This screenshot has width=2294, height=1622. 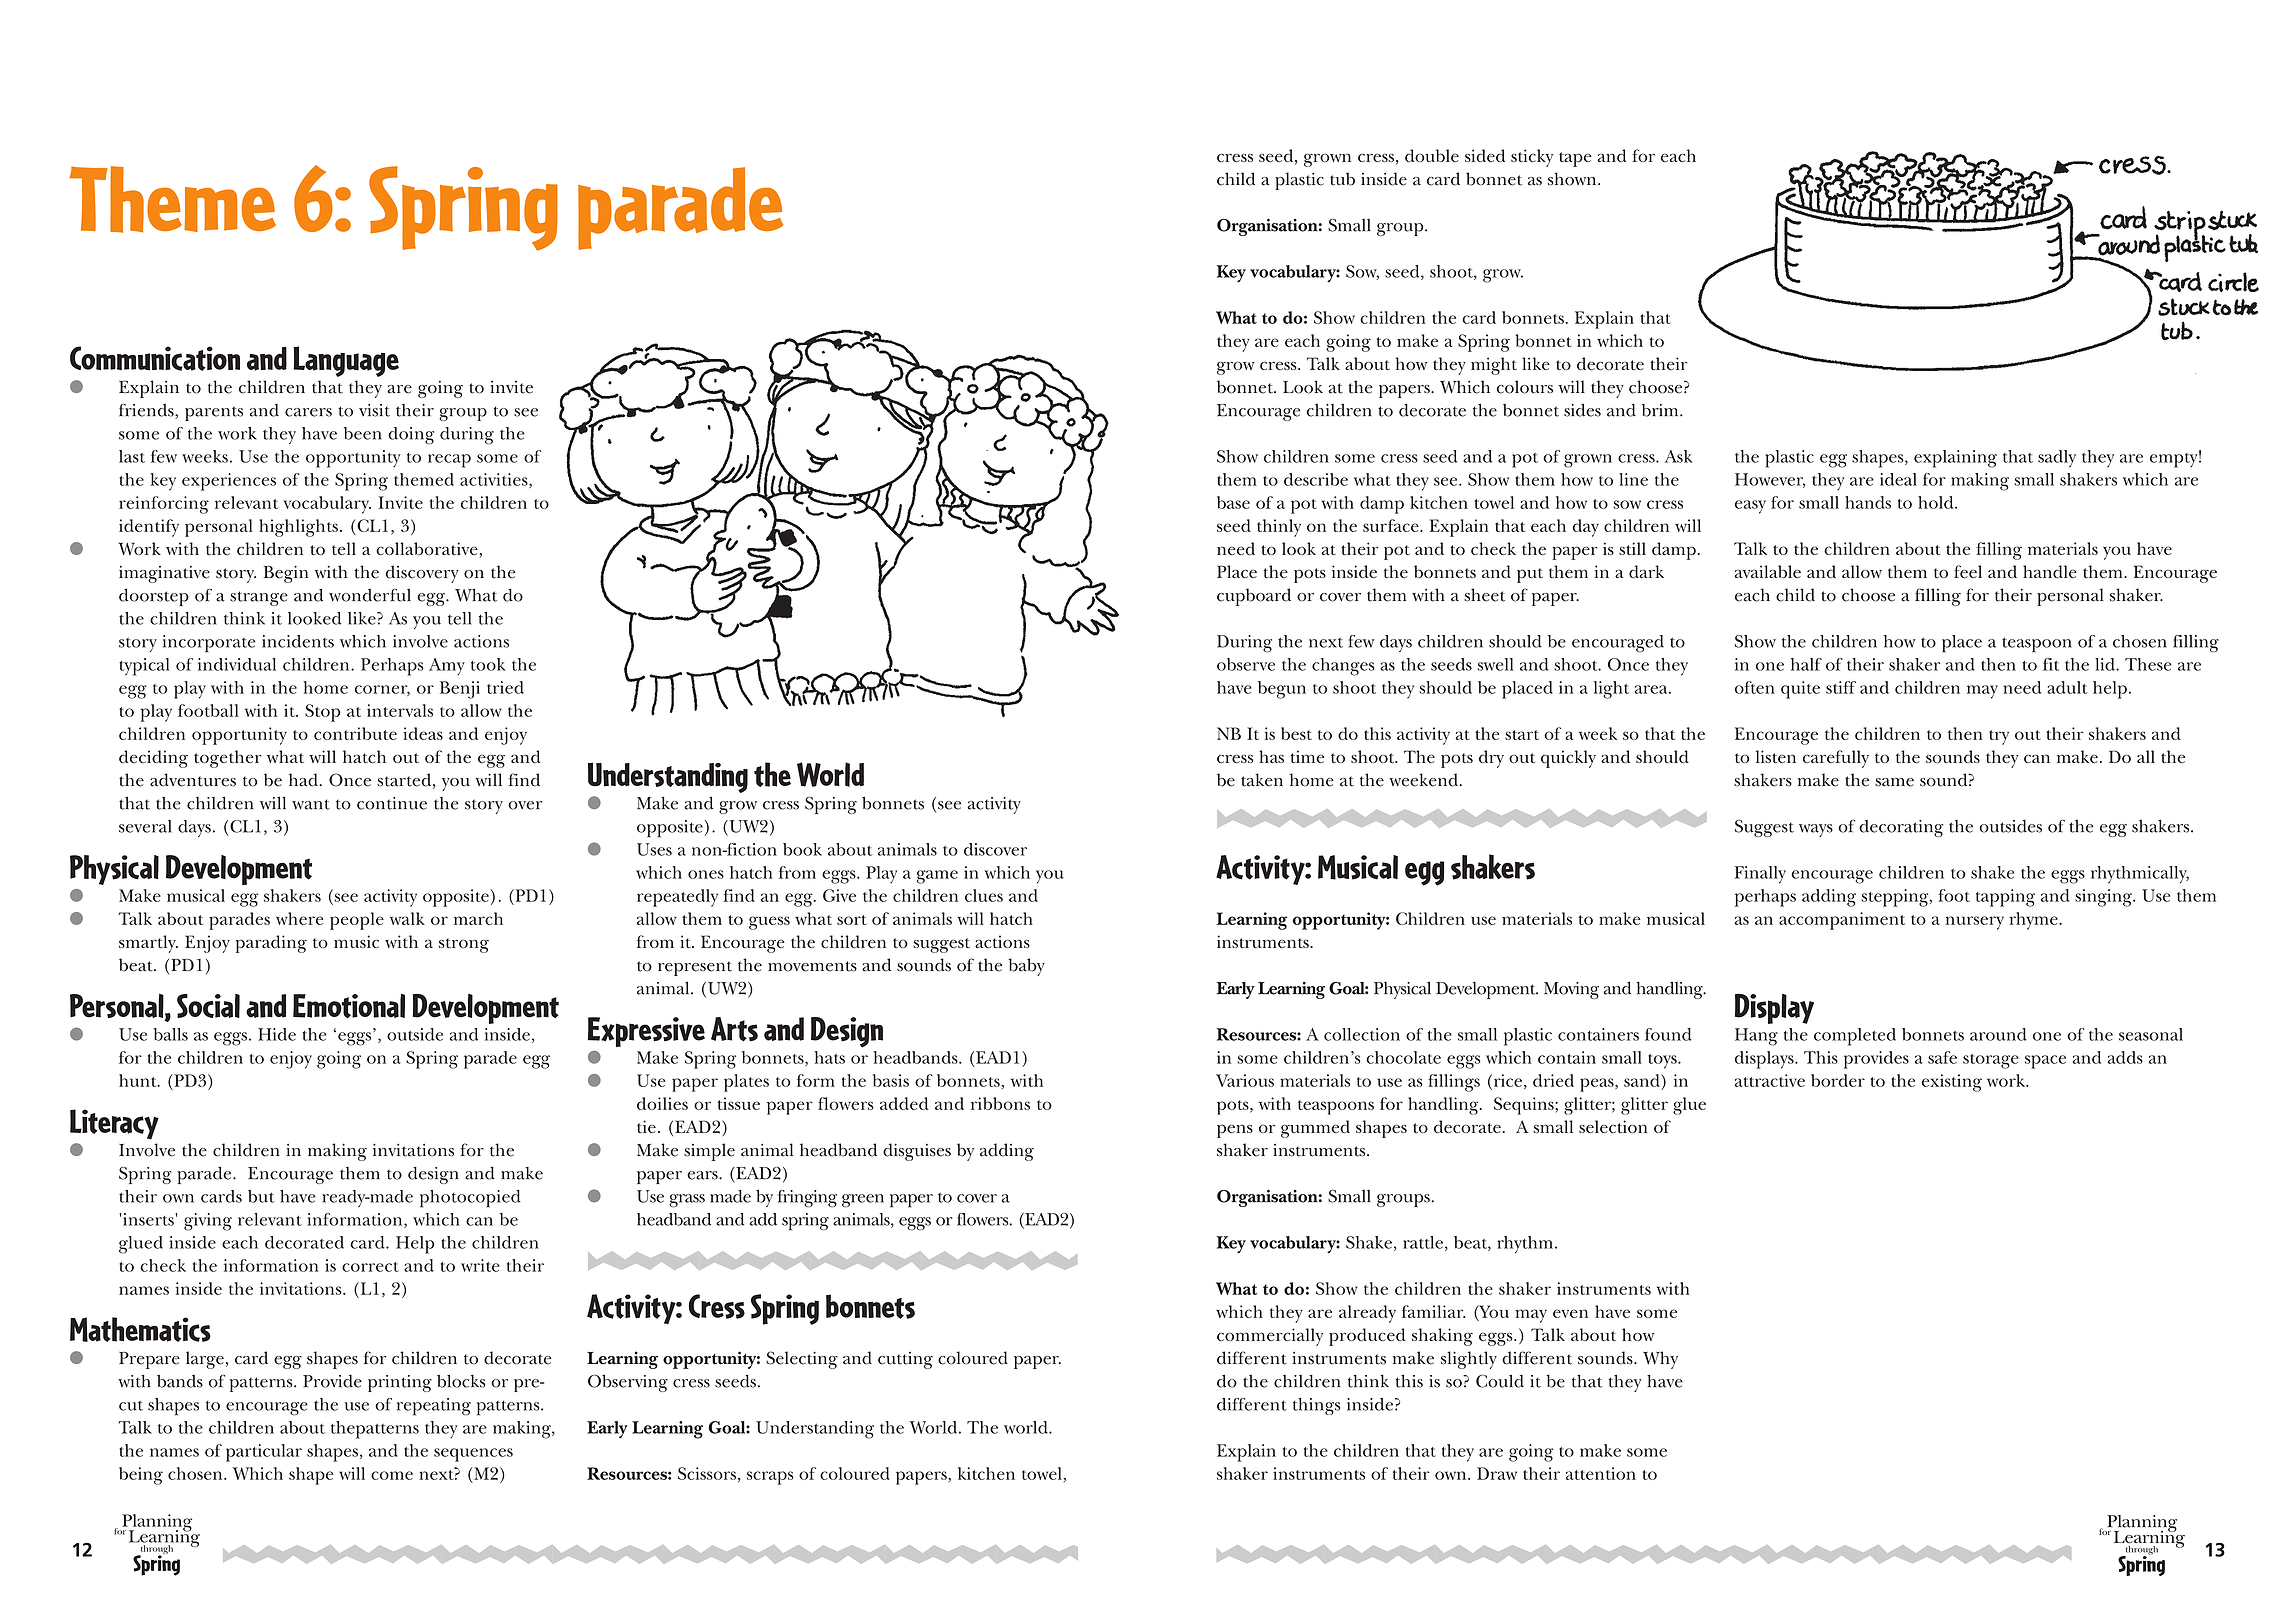 I want to click on base, so click(x=1233, y=502).
